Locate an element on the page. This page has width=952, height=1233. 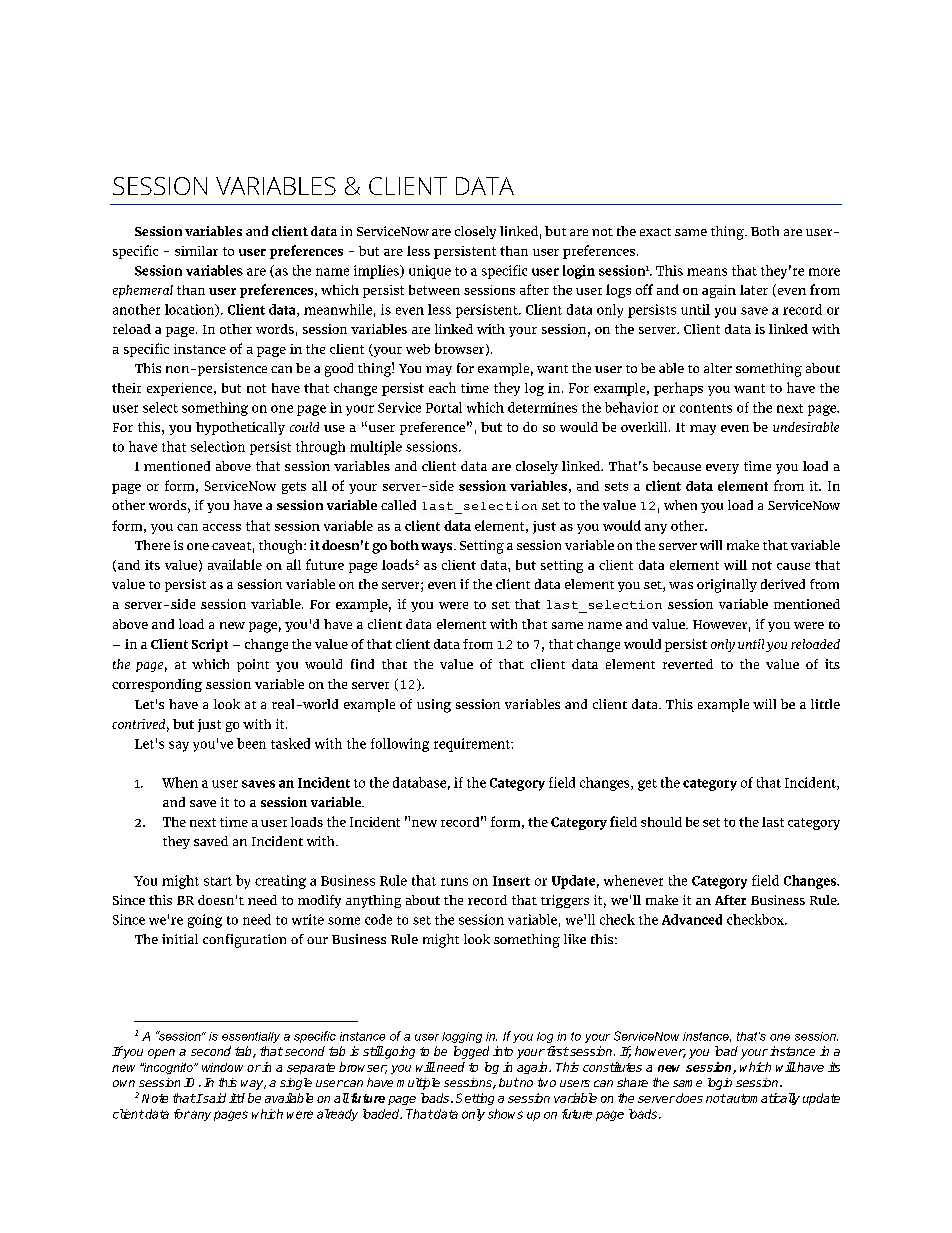
Portal is located at coordinates (444, 407).
